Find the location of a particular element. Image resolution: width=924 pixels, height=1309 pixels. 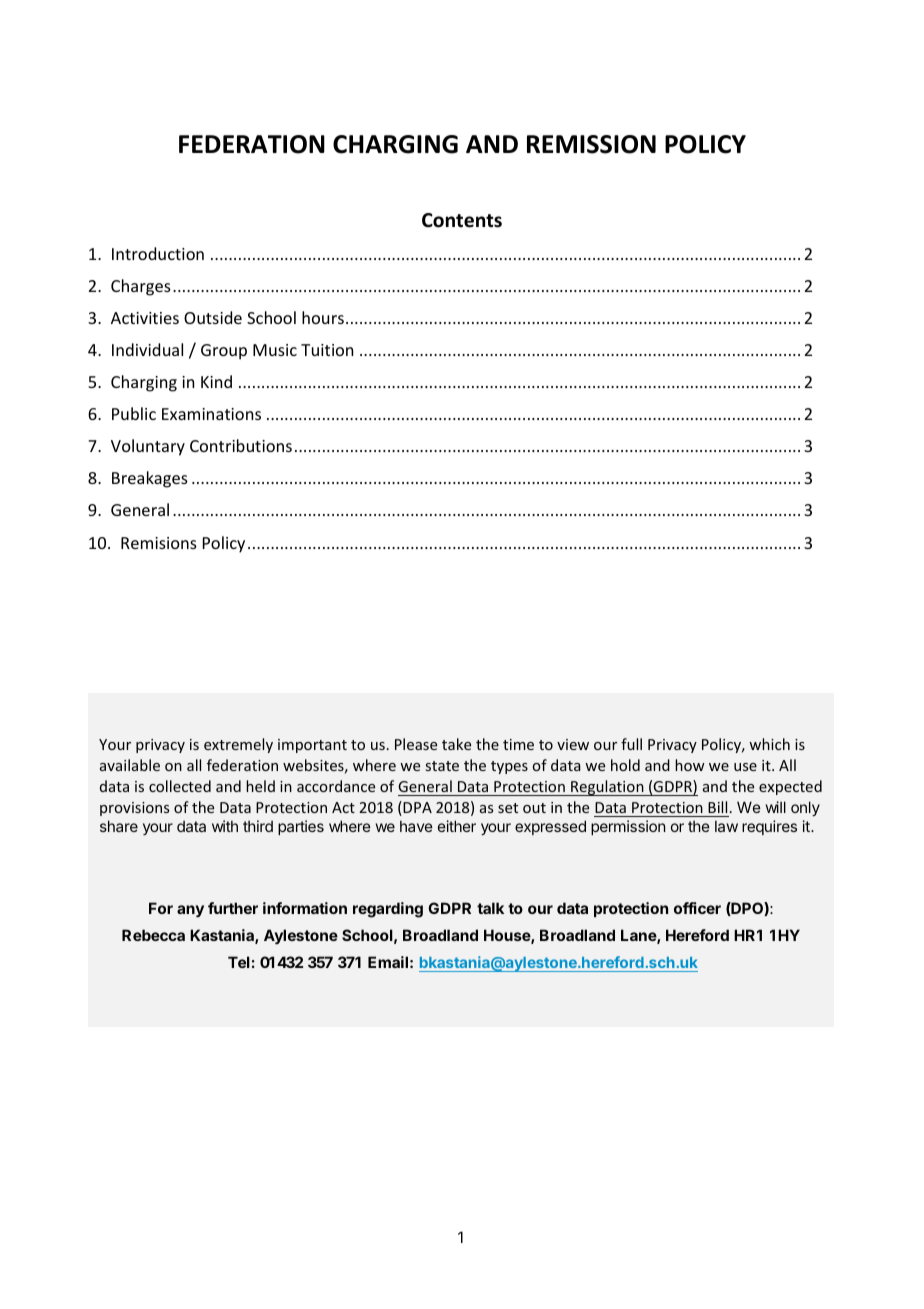

talk is located at coordinates (490, 908).
